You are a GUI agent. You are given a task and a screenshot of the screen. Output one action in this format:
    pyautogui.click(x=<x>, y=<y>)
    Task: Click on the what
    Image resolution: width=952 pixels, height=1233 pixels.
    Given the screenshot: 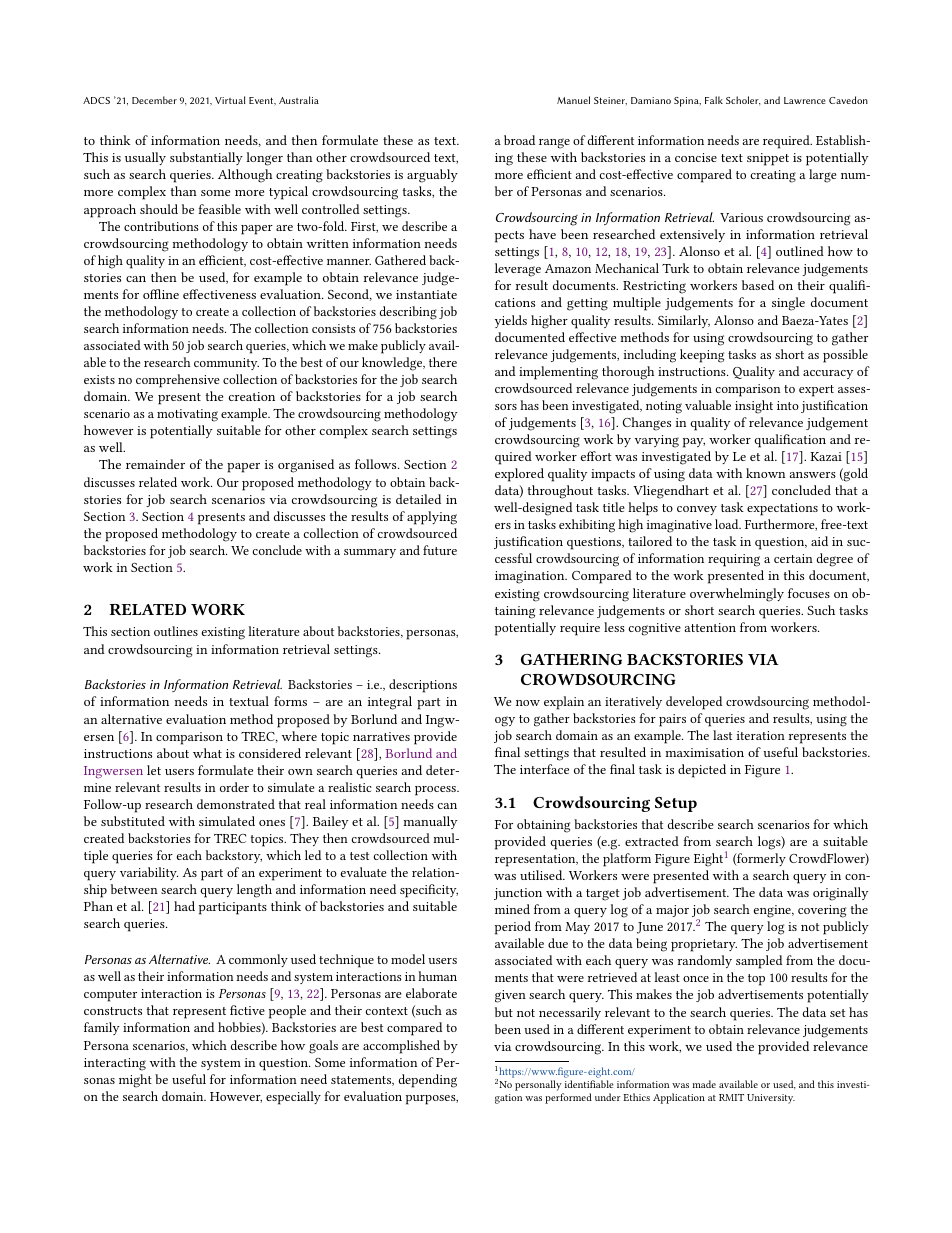 What is the action you would take?
    pyautogui.click(x=207, y=753)
